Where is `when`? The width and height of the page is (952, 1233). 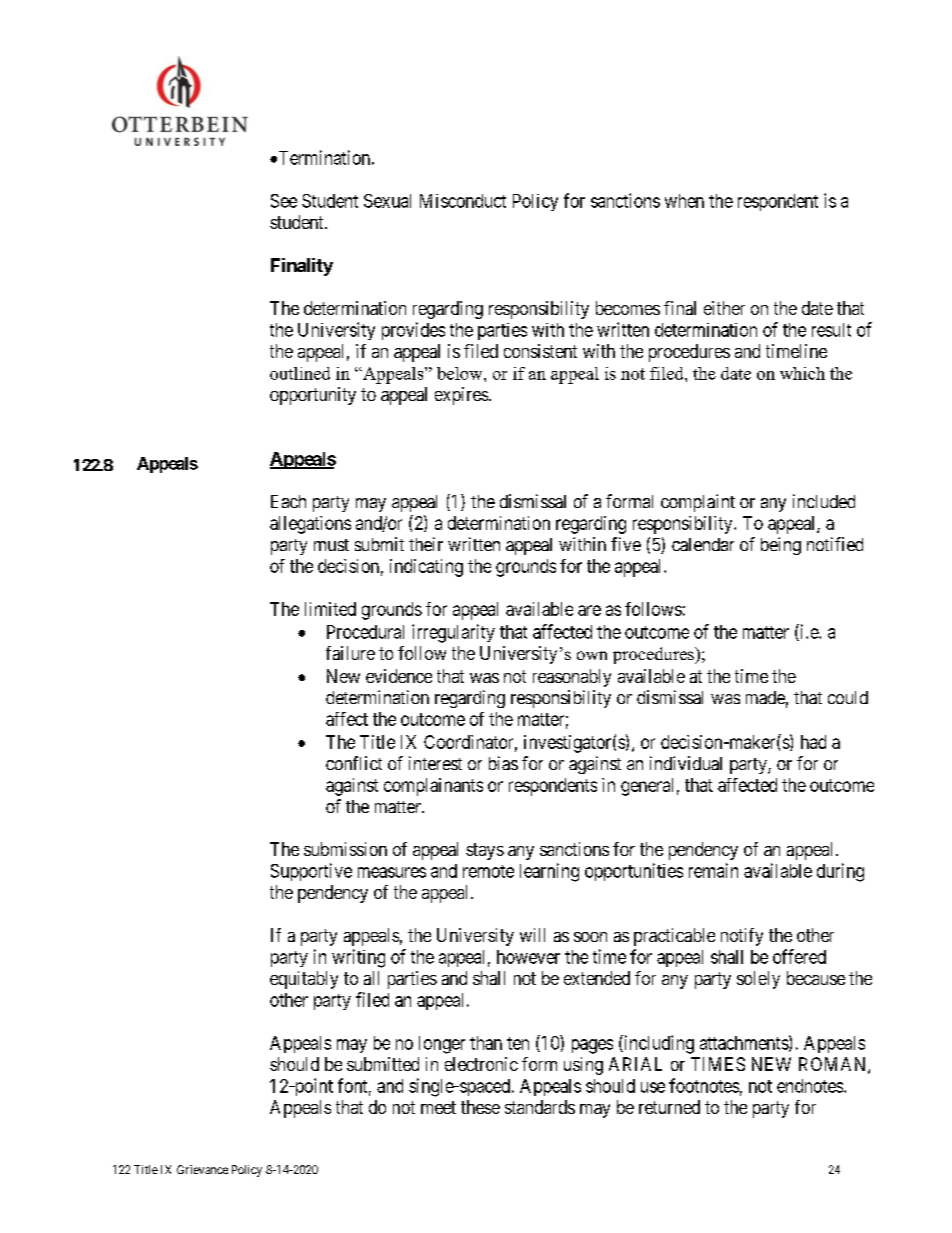
when is located at coordinates (684, 201).
